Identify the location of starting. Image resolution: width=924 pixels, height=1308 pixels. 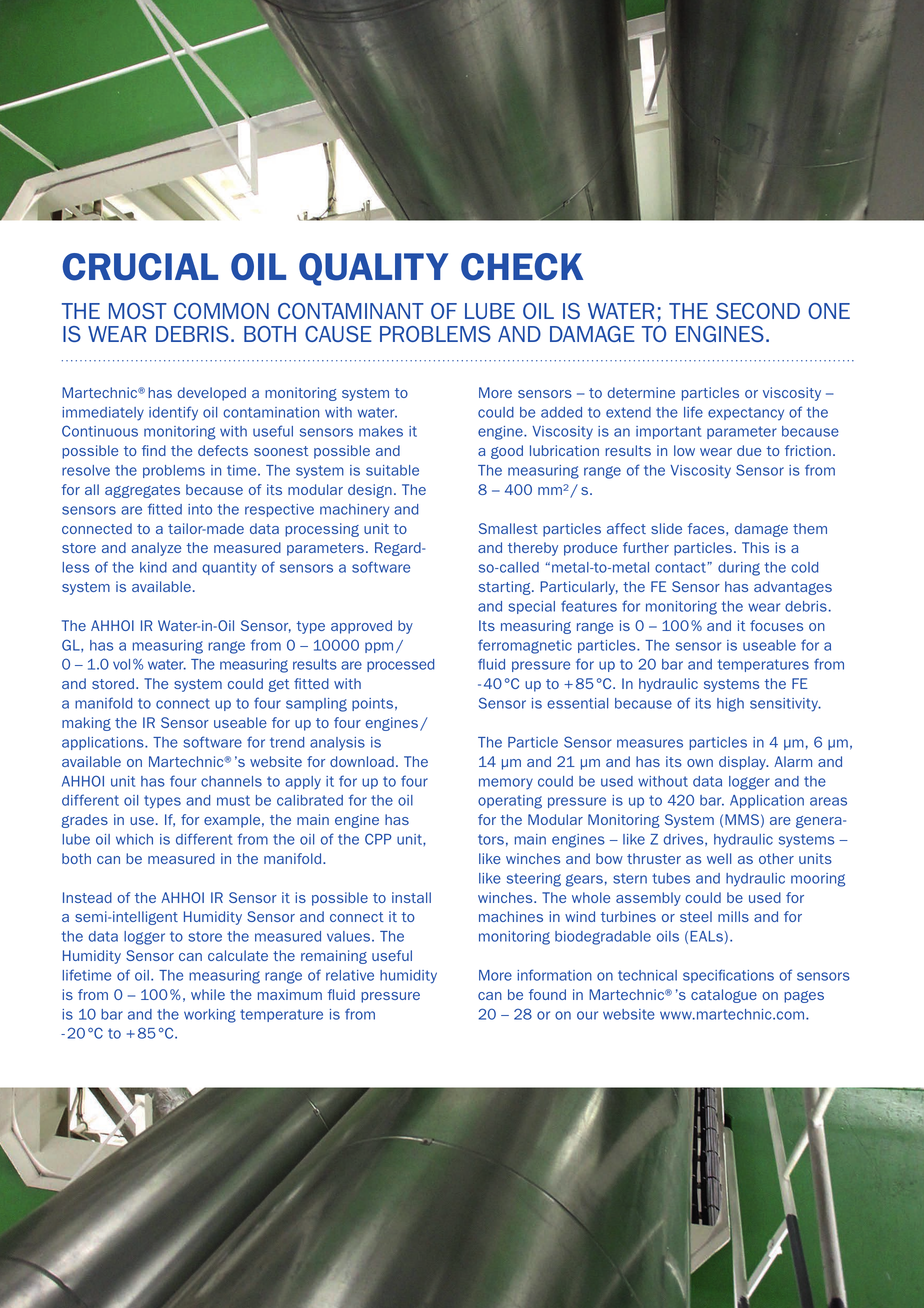
(506, 588).
